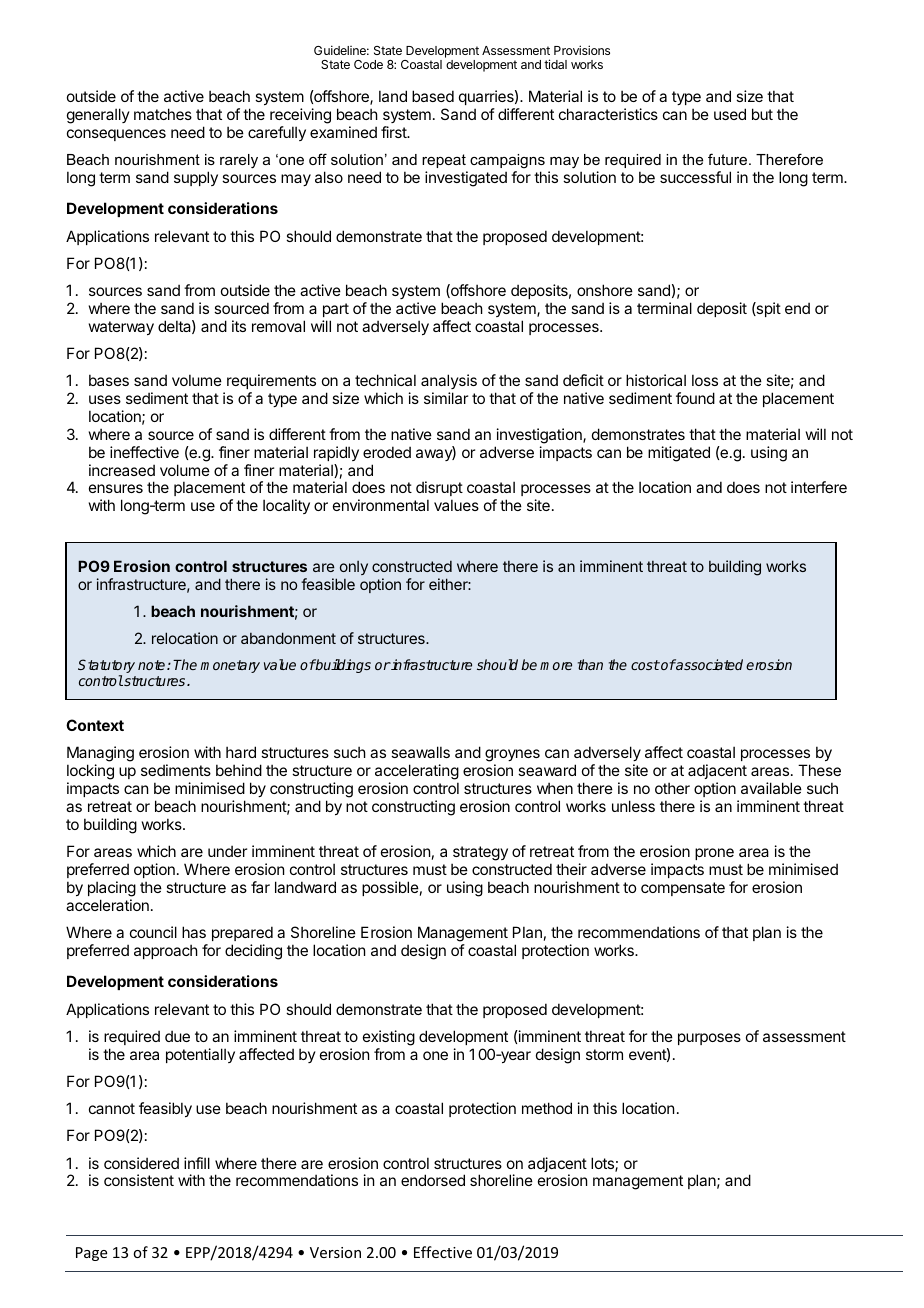 The width and height of the document is (924, 1308). Describe the element at coordinates (679, 454) in the document. I see `mitigated` at that location.
